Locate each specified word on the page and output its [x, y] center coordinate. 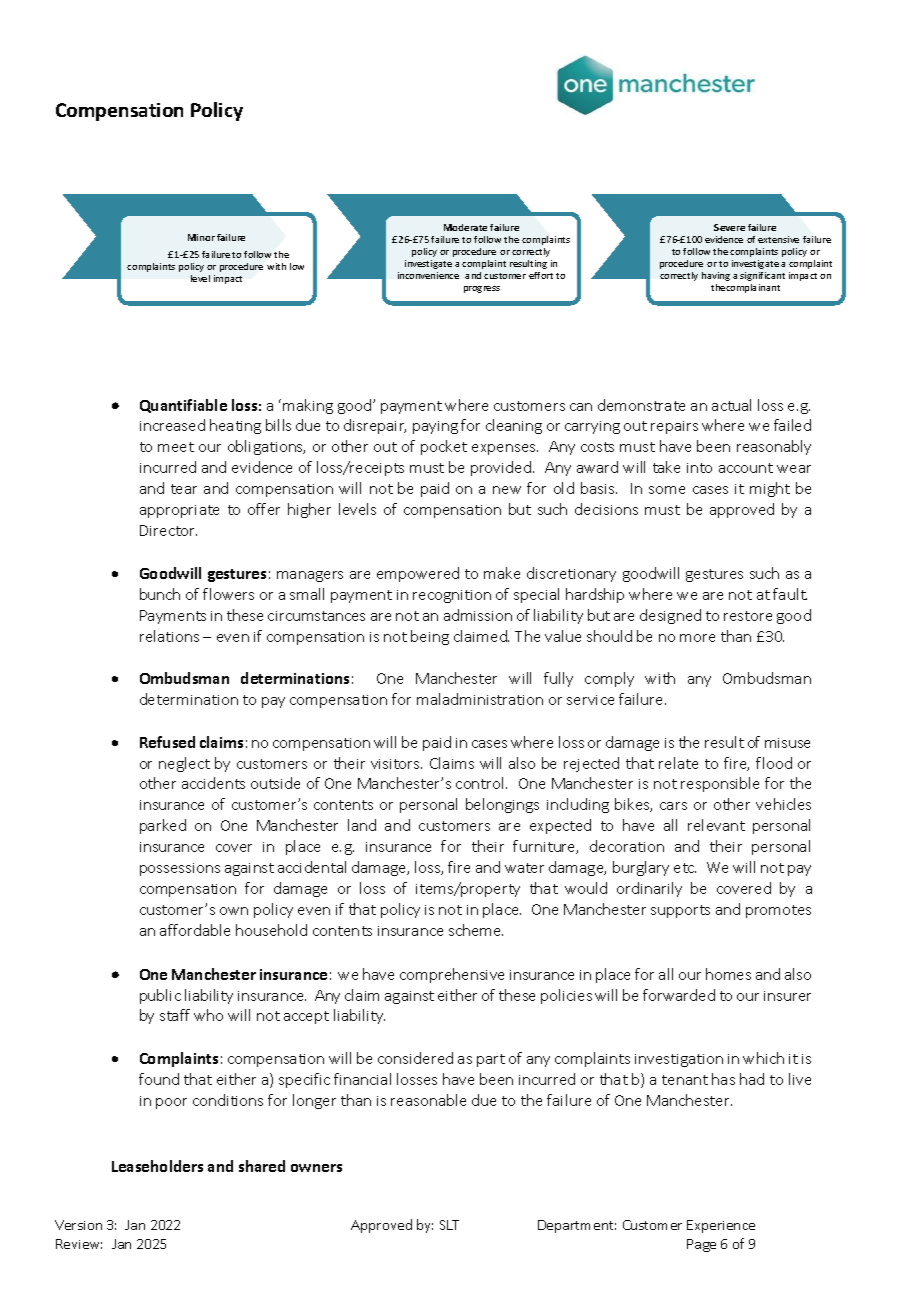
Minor [201, 237]
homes [728, 974]
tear [184, 489]
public [160, 996]
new [507, 490]
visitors [396, 764]
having [716, 276]
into [699, 468]
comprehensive [452, 975]
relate [678, 763]
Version [78, 1225]
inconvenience [428, 275]
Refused [167, 742]
